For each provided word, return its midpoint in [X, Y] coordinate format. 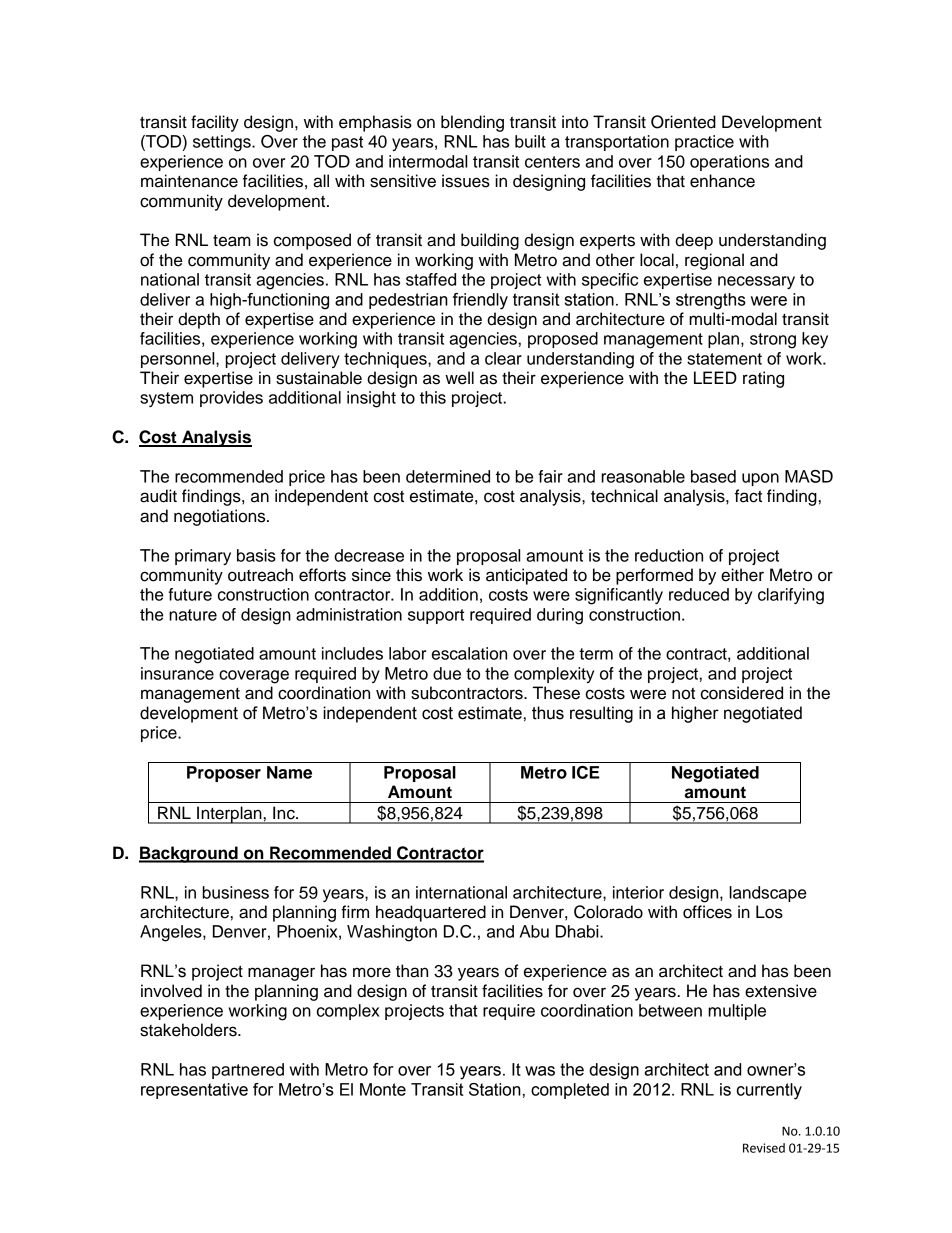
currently [769, 1091]
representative [194, 1091]
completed [570, 1091]
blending [472, 123]
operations [729, 163]
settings [223, 143]
